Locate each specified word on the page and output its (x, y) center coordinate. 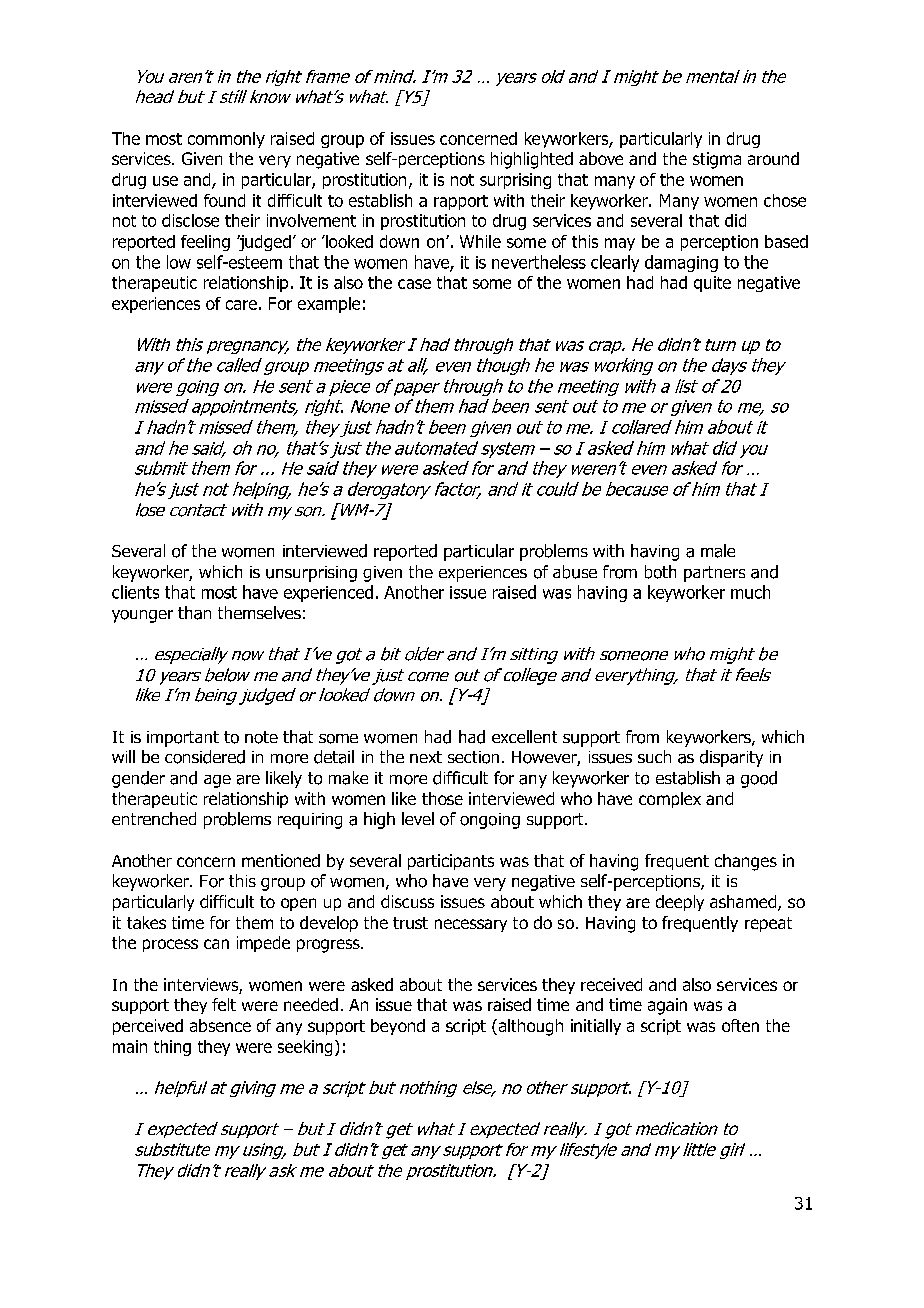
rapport (461, 202)
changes (746, 862)
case (414, 284)
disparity (731, 758)
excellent (524, 736)
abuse (575, 572)
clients (135, 592)
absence (220, 1025)
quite (712, 284)
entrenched (154, 818)
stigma (717, 160)
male (718, 551)
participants (451, 862)
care (241, 305)
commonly (226, 140)
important (183, 739)
